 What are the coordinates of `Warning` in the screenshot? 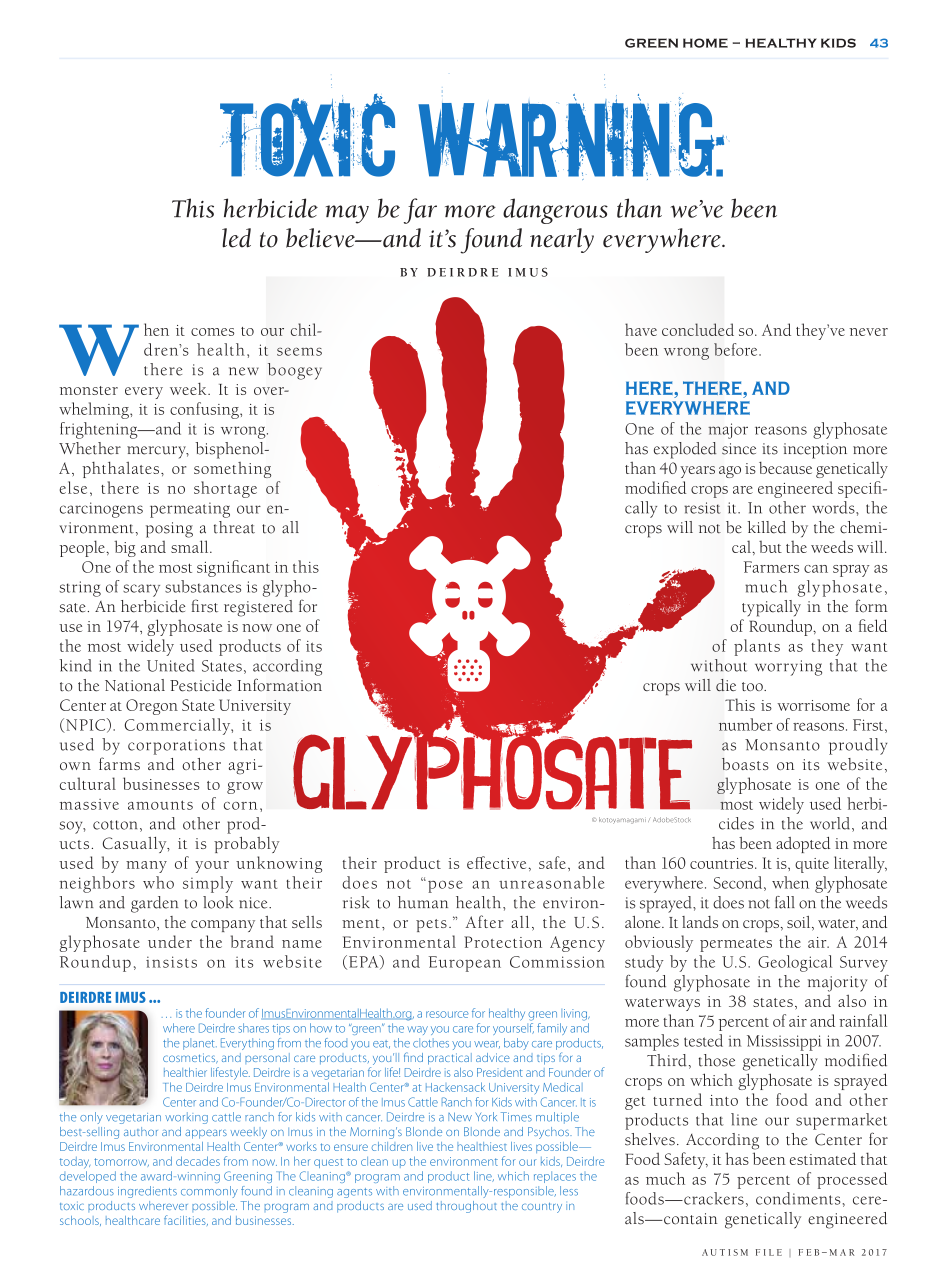 It's located at (566, 129).
